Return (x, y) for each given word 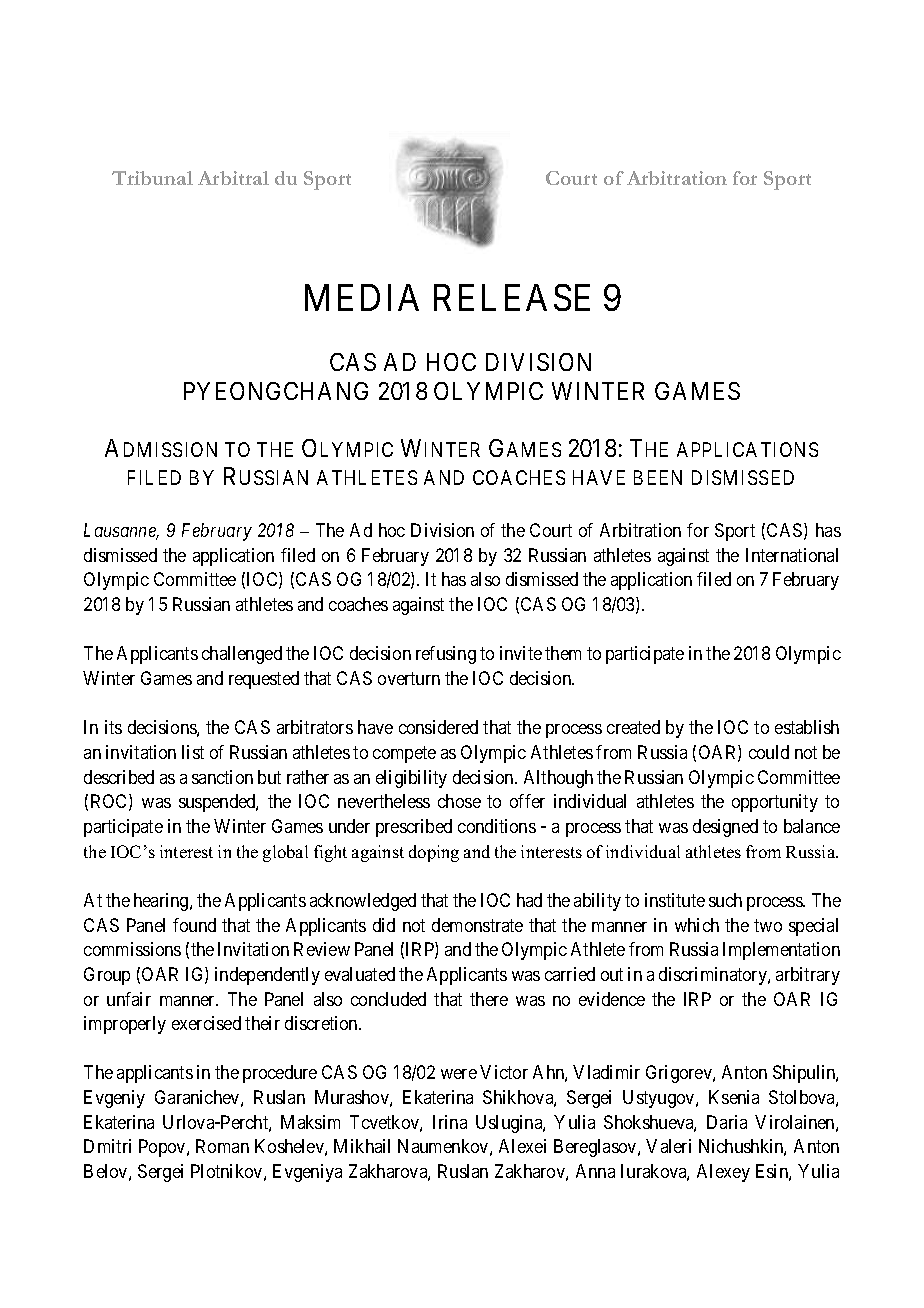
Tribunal (152, 178)
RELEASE (512, 297)
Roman (222, 1146)
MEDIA (362, 297)
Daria (727, 1122)
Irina (450, 1122)
